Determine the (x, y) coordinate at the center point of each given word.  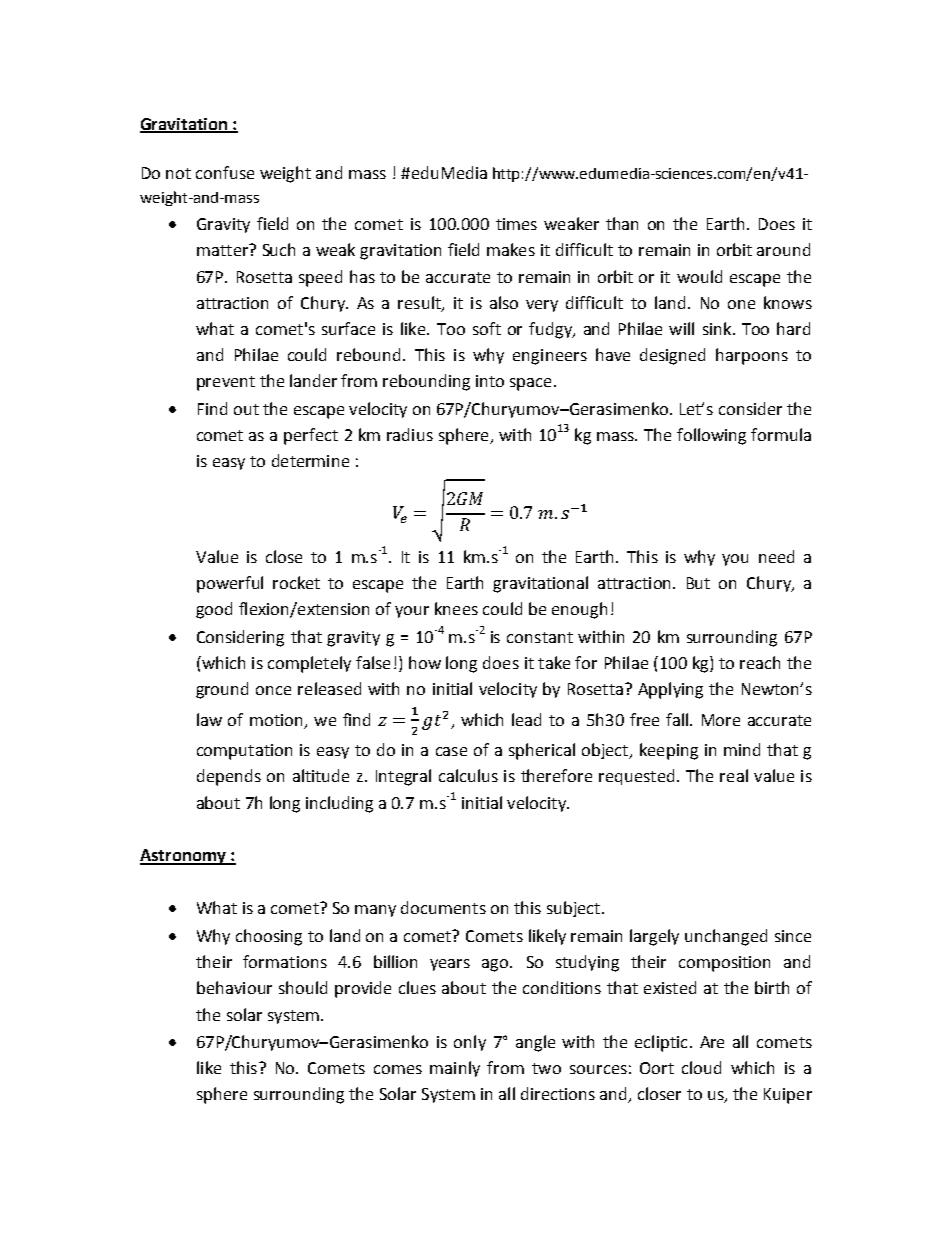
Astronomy (184, 857)
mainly (455, 1069)
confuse (225, 172)
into (490, 381)
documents (443, 907)
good (214, 610)
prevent (226, 383)
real (734, 775)
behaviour (234, 987)
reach (760, 662)
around (783, 249)
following (711, 436)
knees (456, 608)
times (516, 224)
